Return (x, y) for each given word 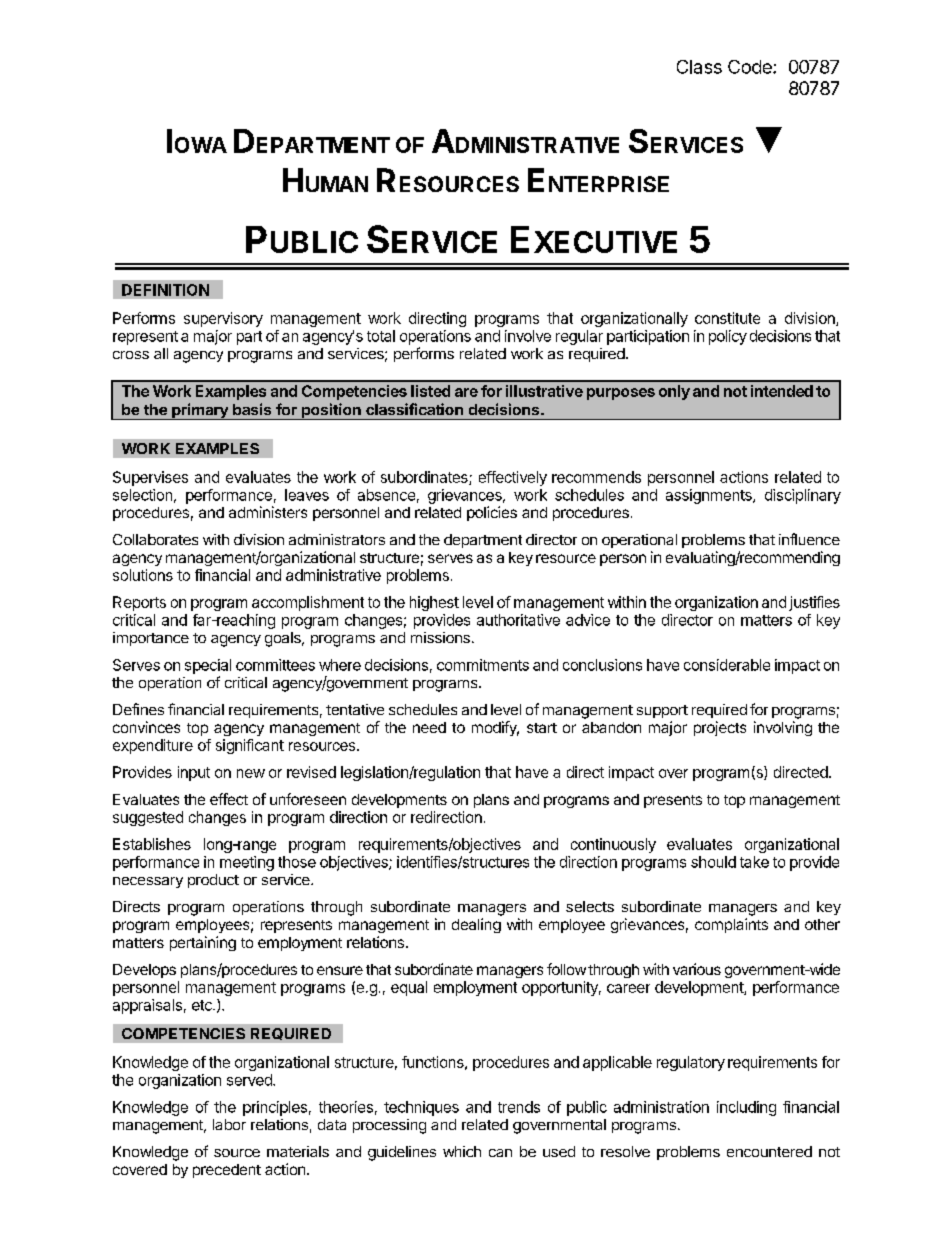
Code (751, 67)
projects (720, 728)
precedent (227, 1171)
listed (430, 391)
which (462, 1151)
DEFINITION (165, 290)
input (194, 773)
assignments (710, 496)
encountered (769, 1151)
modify (495, 728)
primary (200, 411)
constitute (727, 318)
